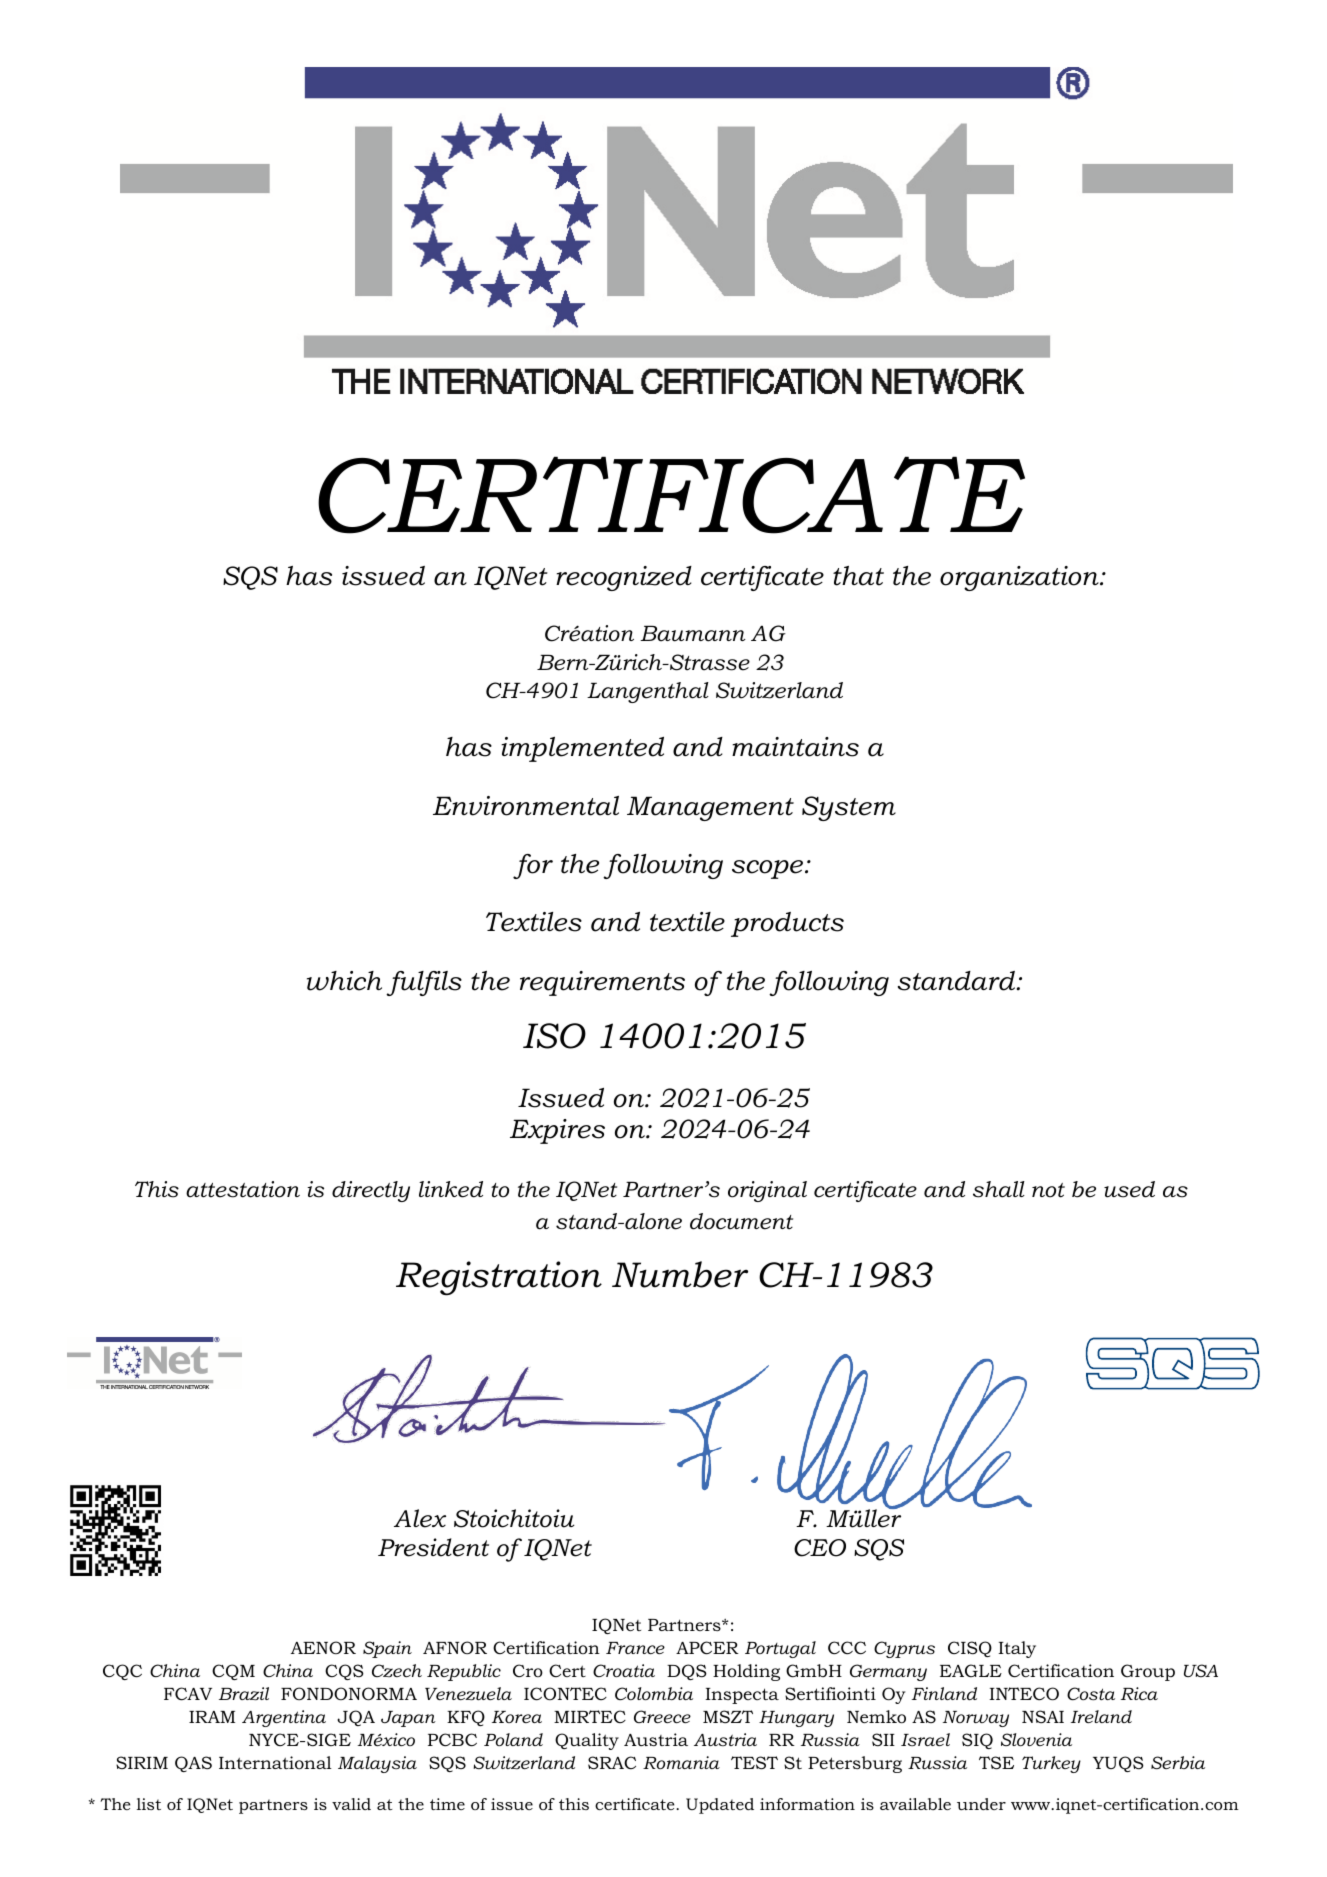 The image size is (1327, 1877). I want to click on directly, so click(371, 1191).
